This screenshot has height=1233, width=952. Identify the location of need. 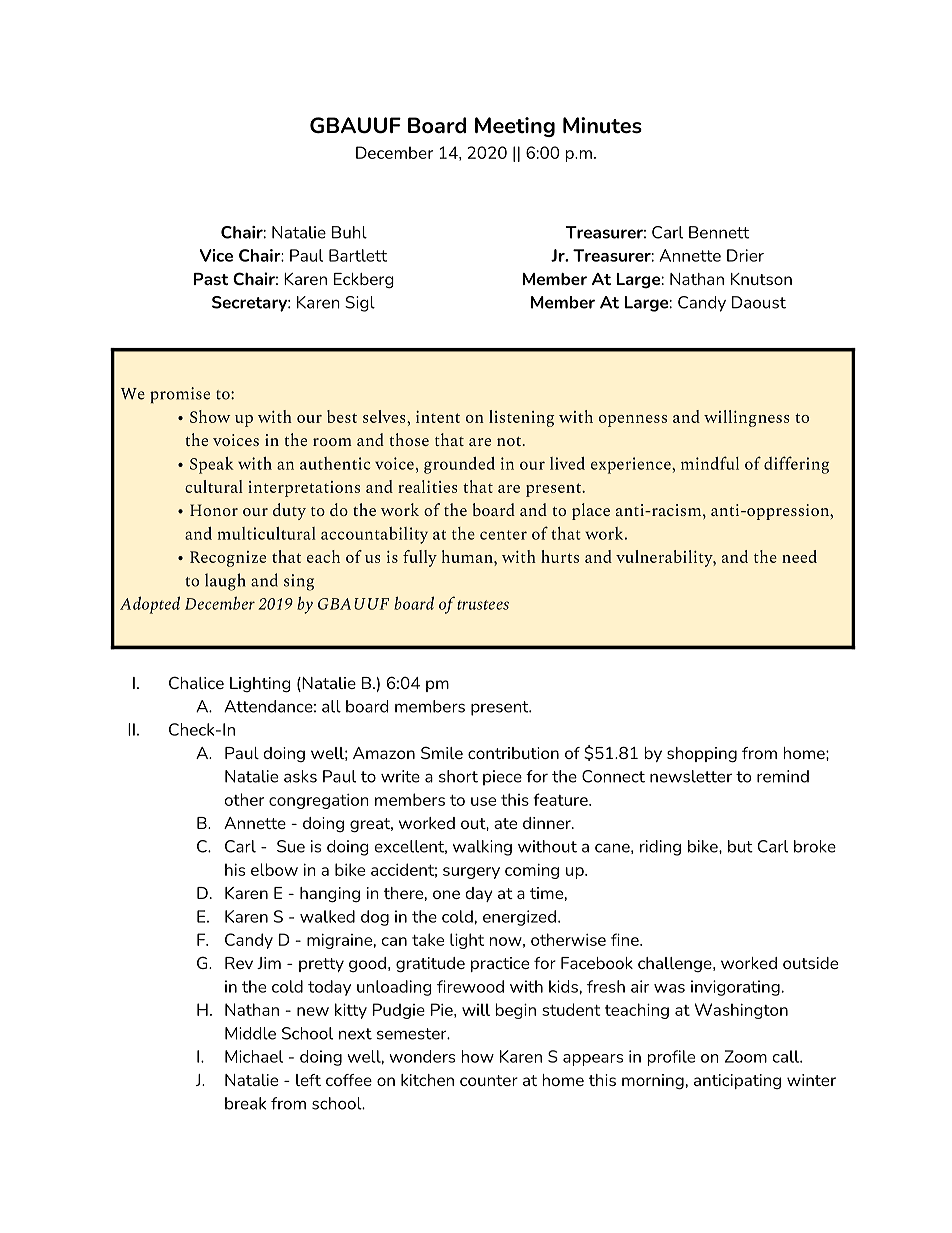
(799, 556).
